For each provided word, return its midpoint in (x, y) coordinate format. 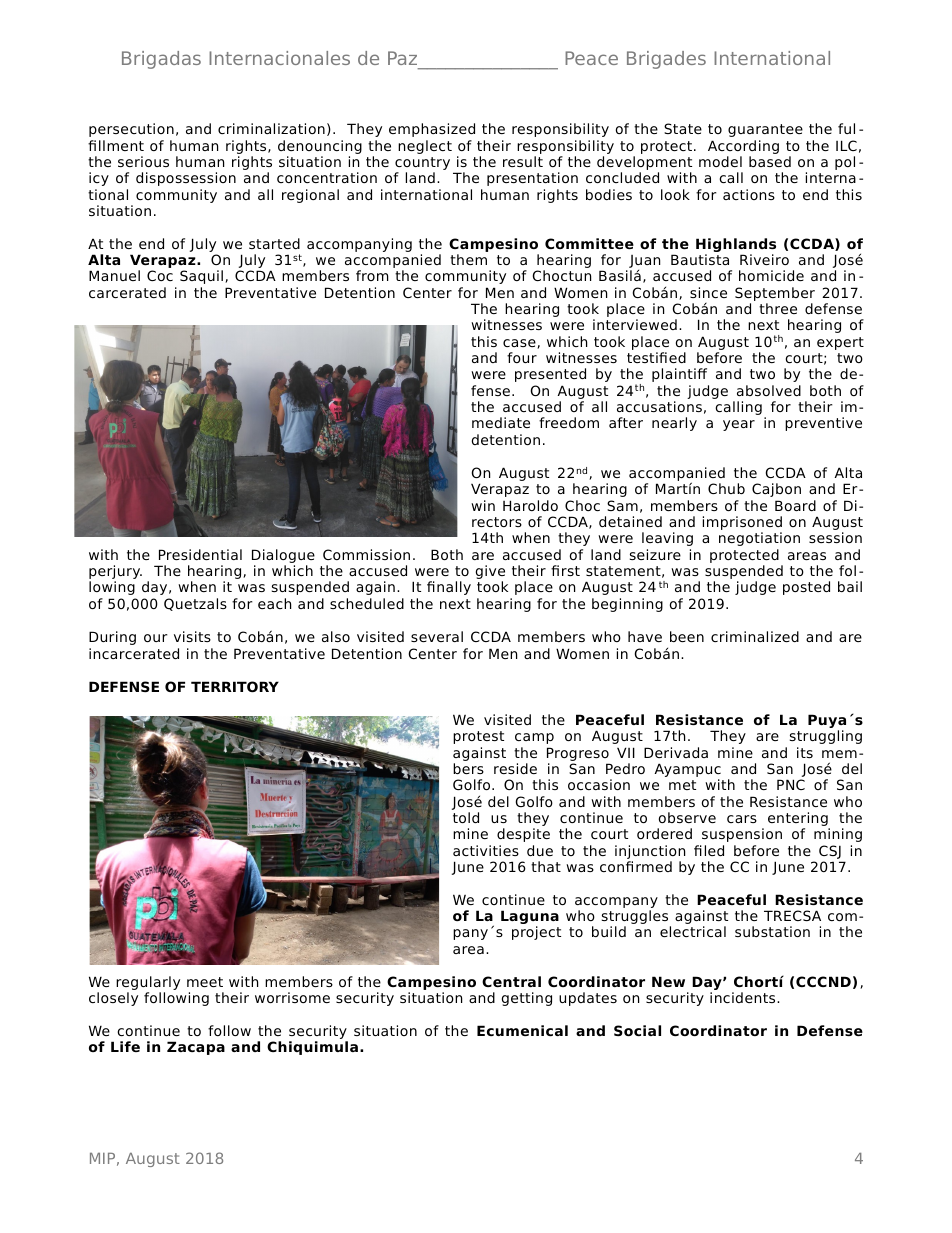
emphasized (432, 130)
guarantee (765, 130)
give (490, 573)
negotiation (759, 539)
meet (205, 982)
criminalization (271, 128)
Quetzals (195, 604)
